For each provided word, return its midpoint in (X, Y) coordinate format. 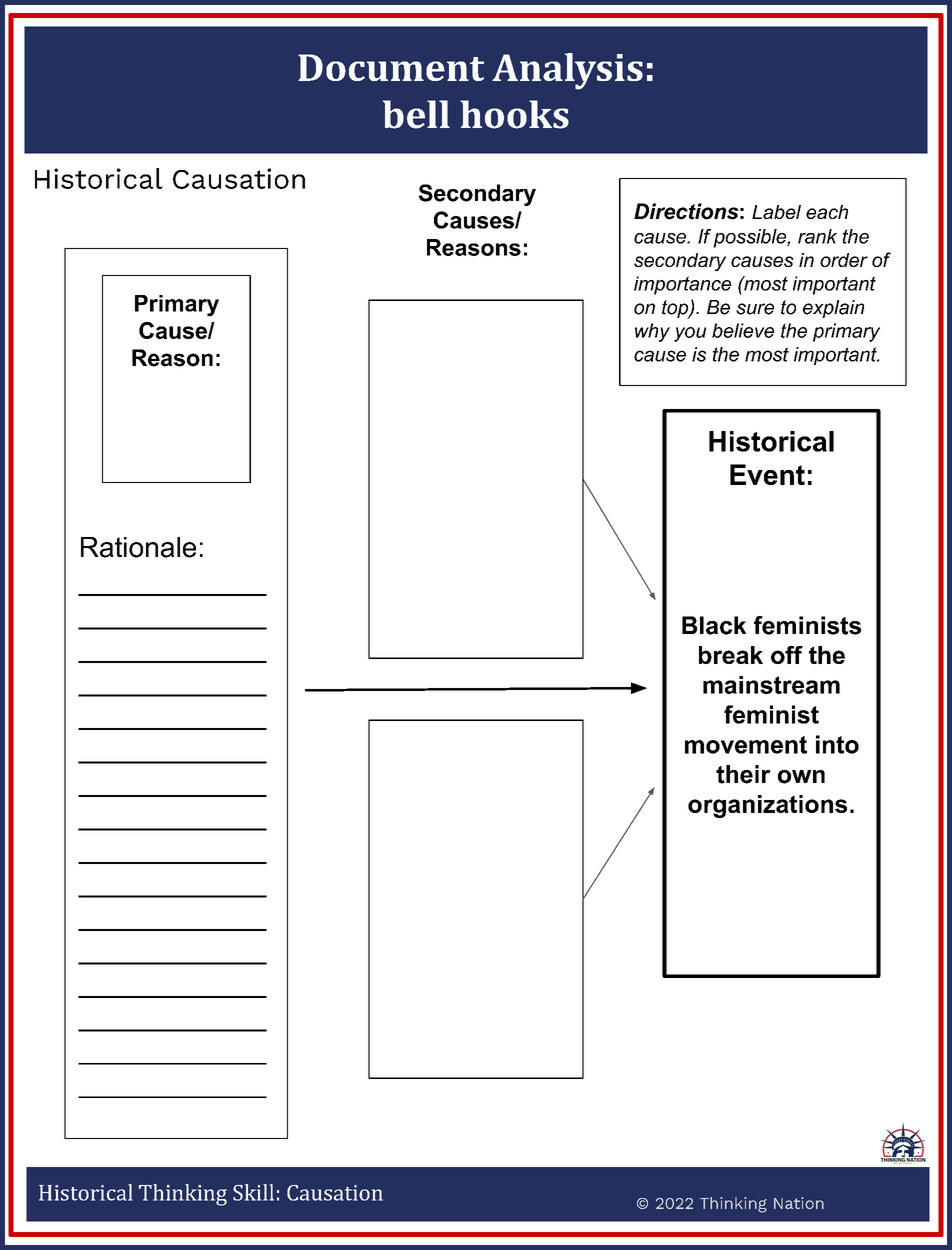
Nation (799, 1203)
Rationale (138, 547)
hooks (514, 114)
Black (714, 625)
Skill (253, 1192)
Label (776, 212)
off (787, 655)
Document (391, 67)
